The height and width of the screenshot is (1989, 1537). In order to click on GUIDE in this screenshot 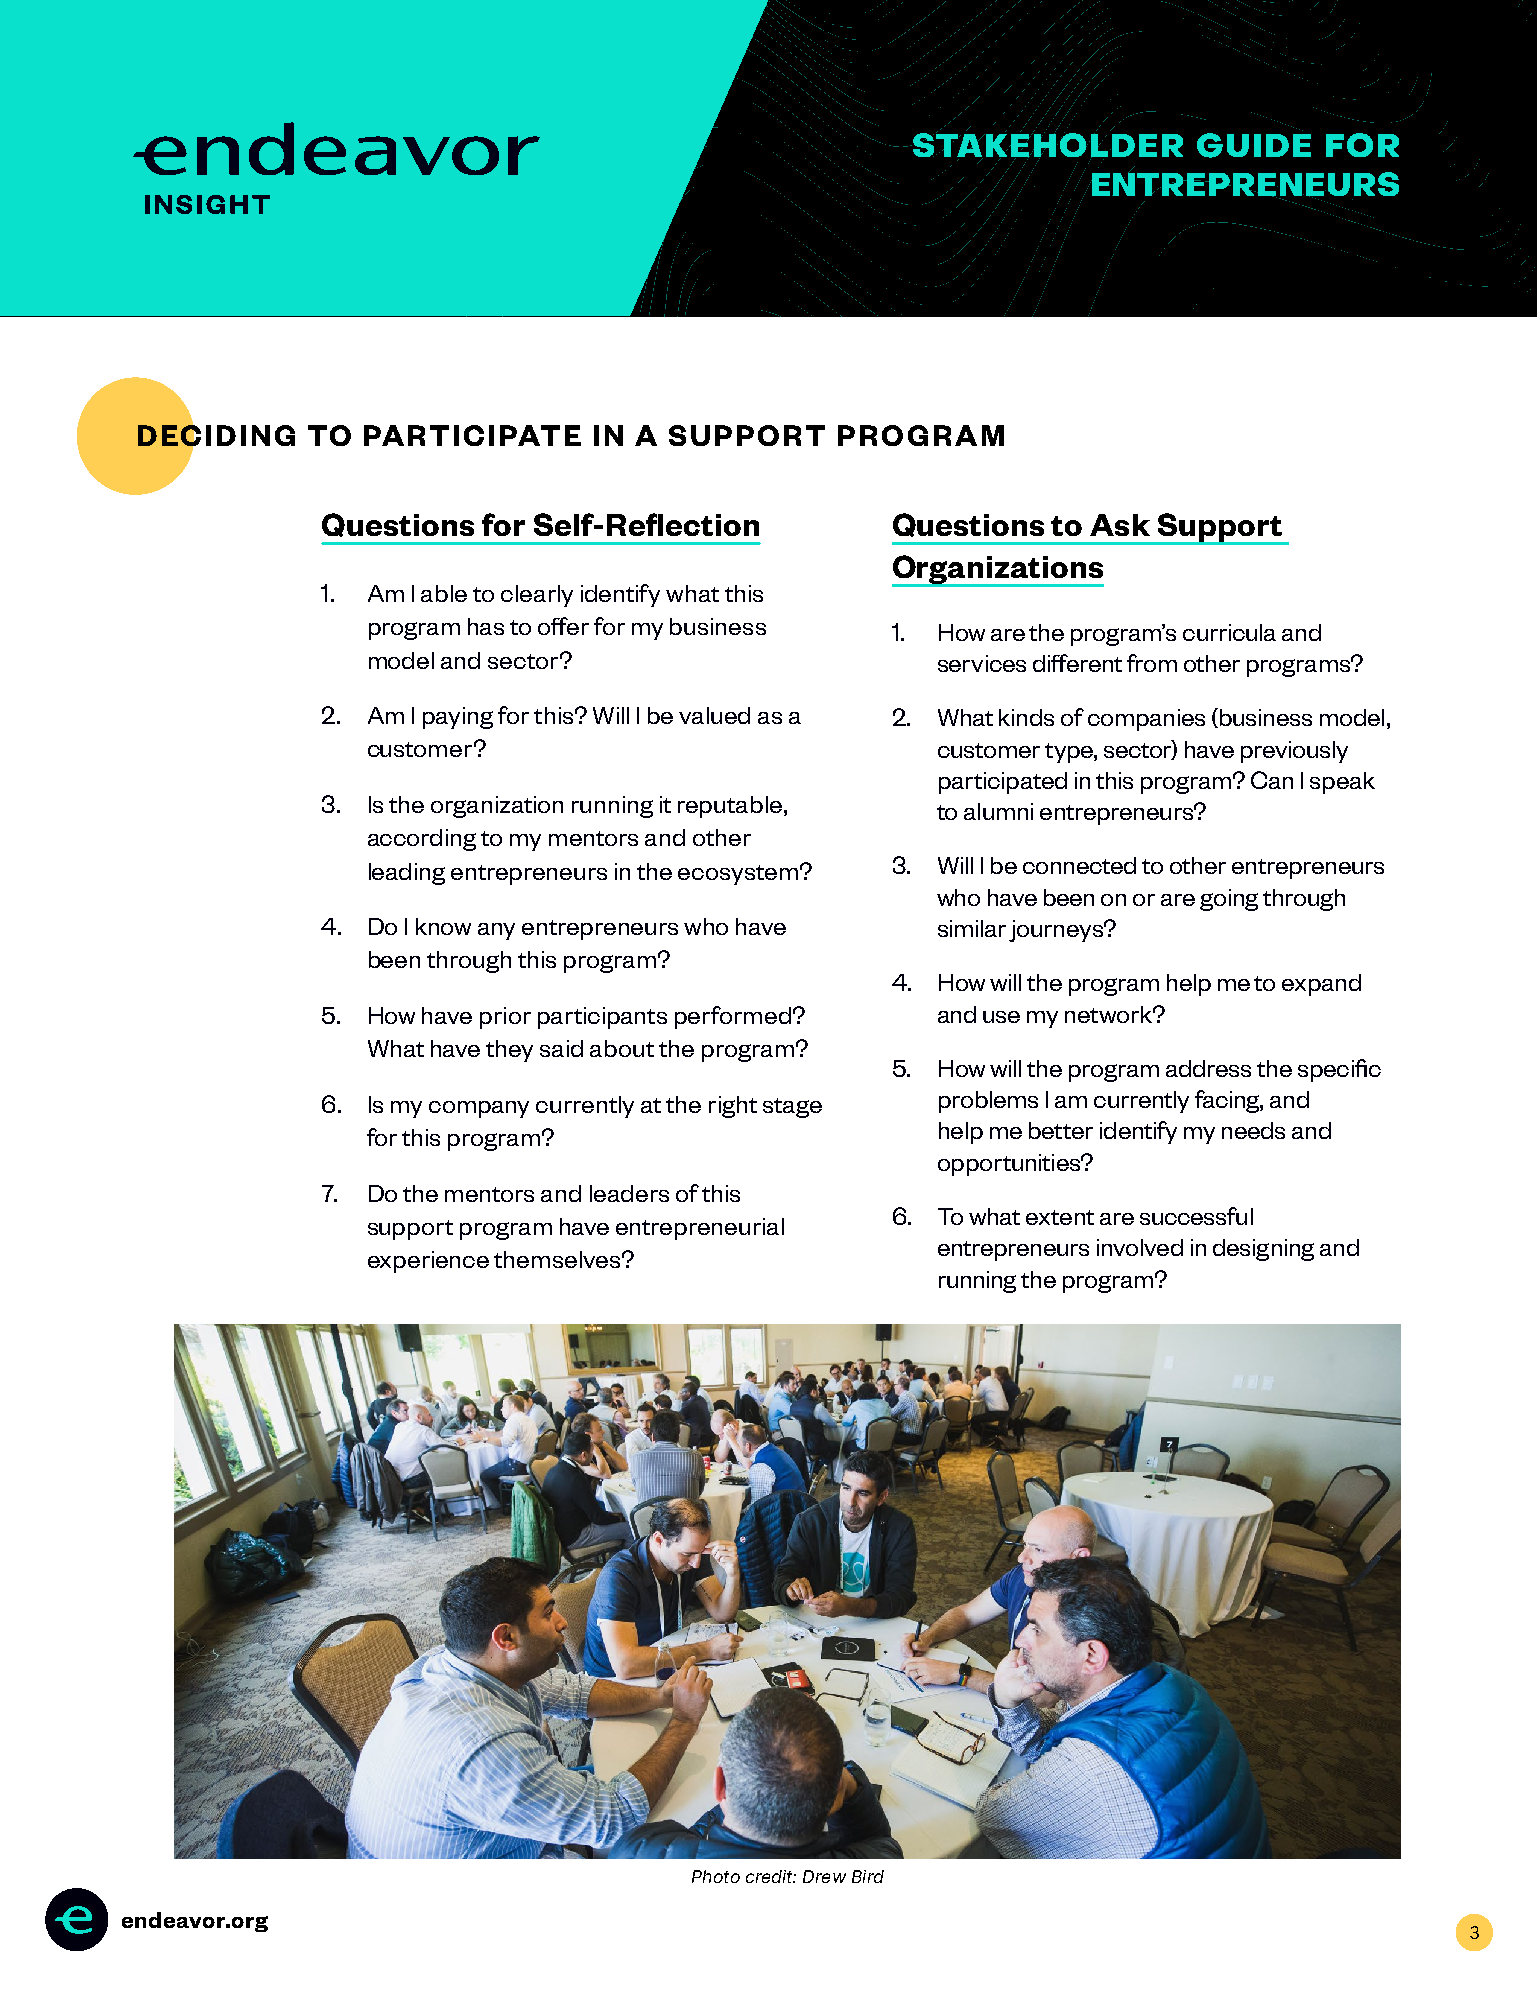, I will do `click(1254, 145)`.
